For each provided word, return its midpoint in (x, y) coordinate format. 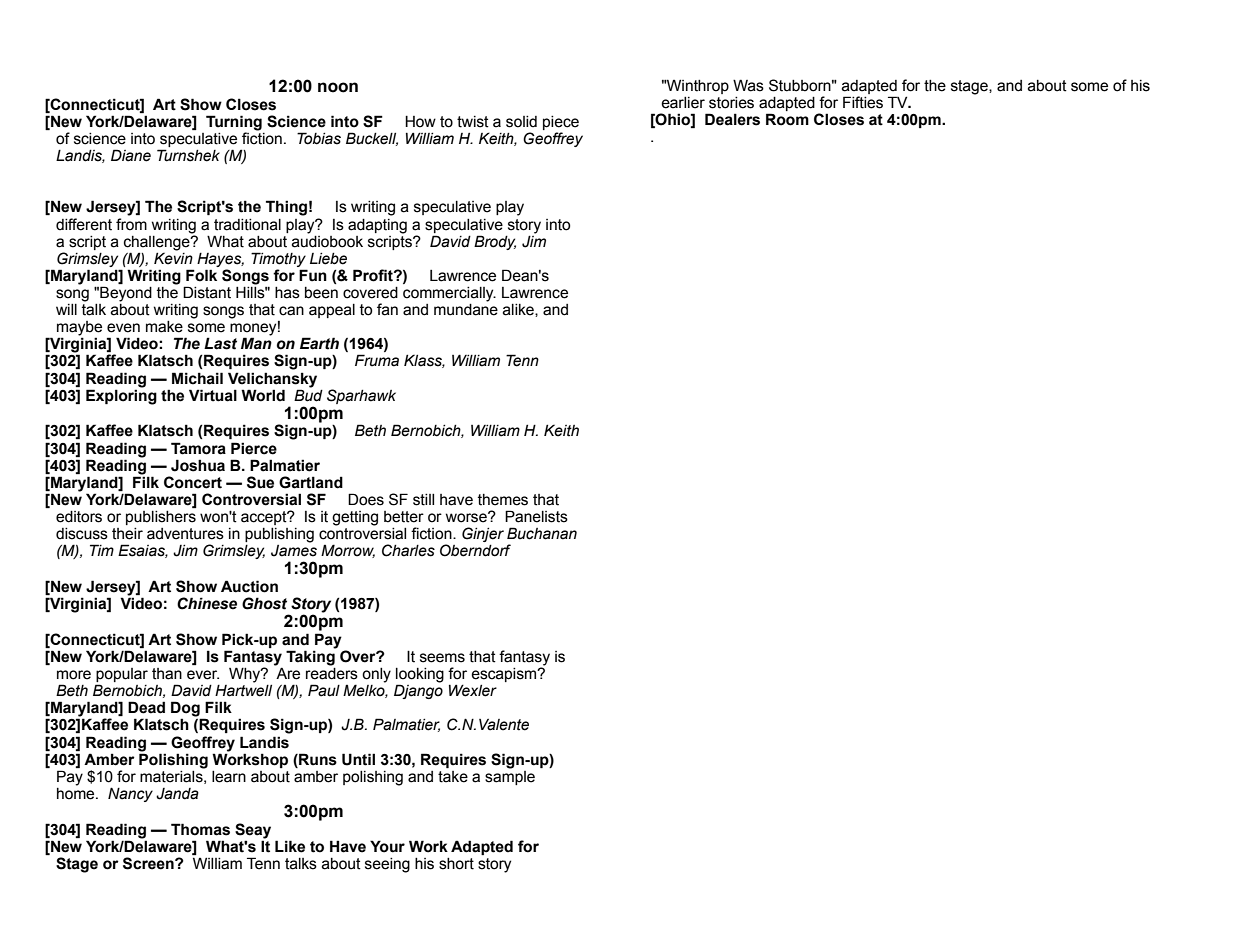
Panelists (536, 516)
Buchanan (542, 533)
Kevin (173, 257)
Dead (146, 707)
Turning (234, 124)
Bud (308, 394)
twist (473, 122)
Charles (408, 550)
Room (787, 119)
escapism (505, 675)
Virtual (213, 395)
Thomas (200, 829)
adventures (185, 534)
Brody (495, 242)
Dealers (732, 119)
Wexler (473, 690)
